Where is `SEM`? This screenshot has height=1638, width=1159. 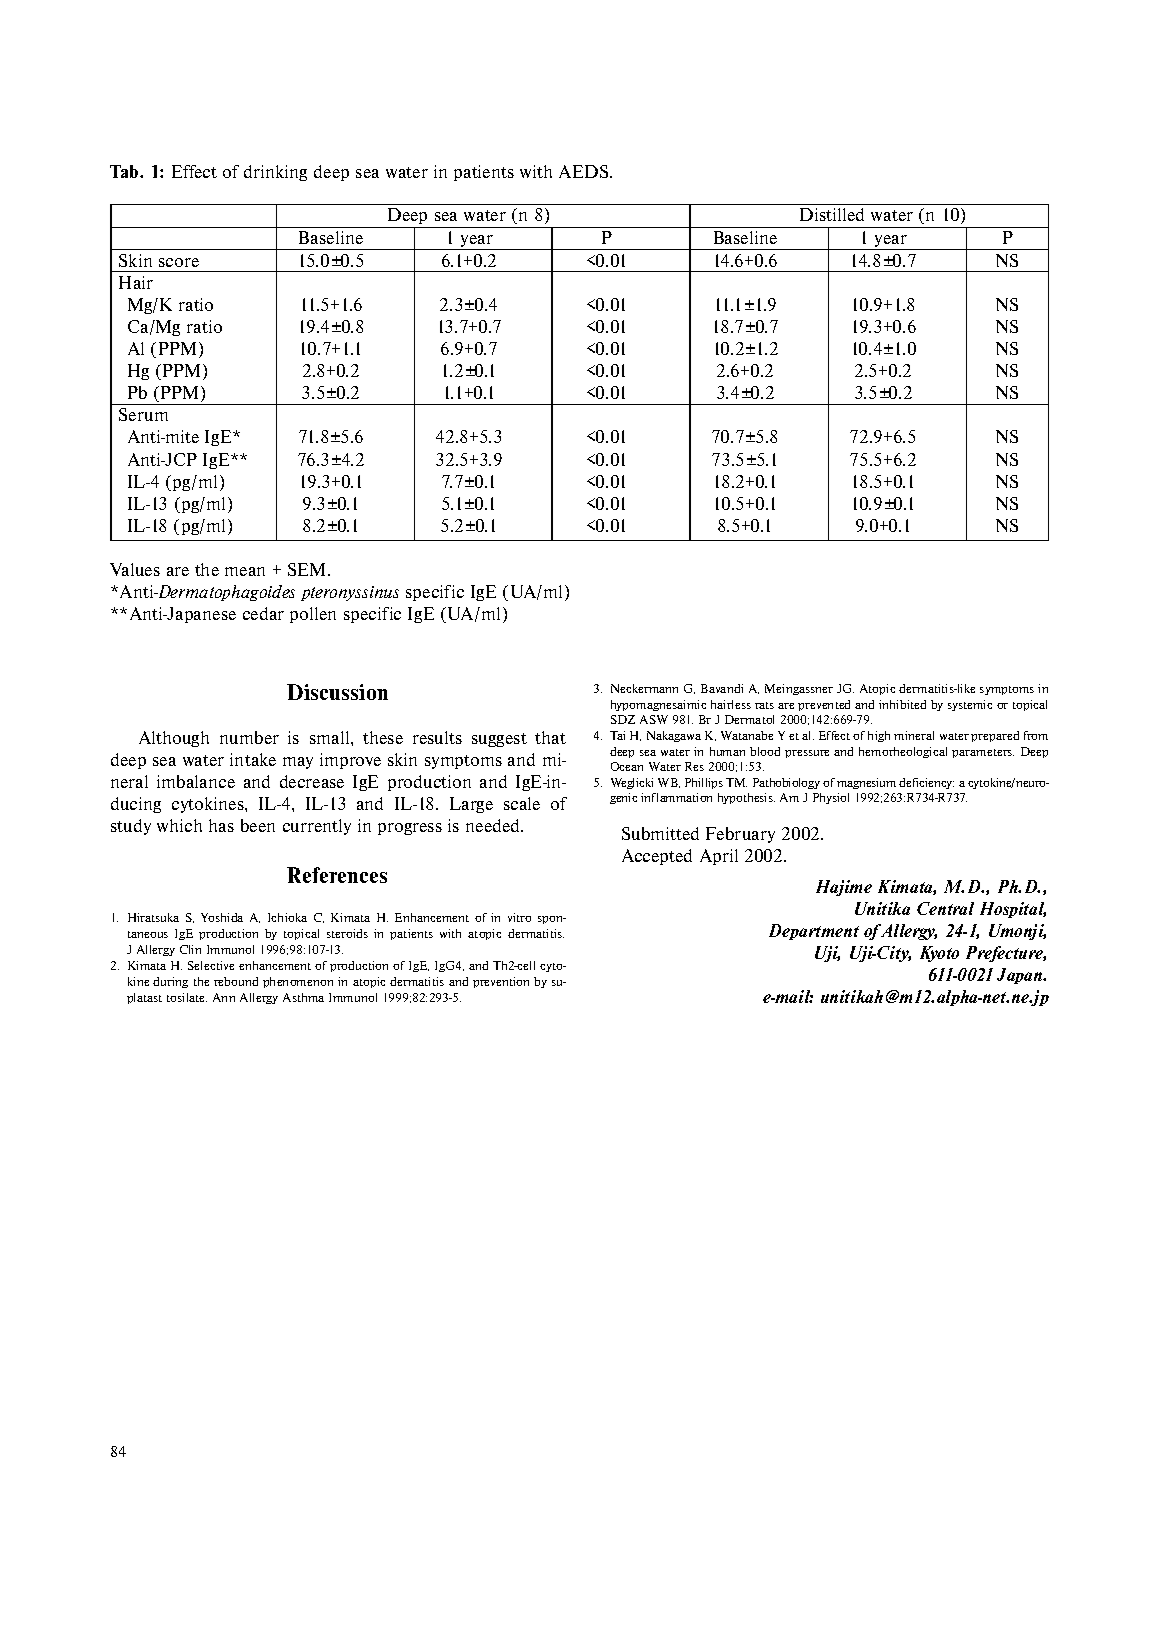
SEM is located at coordinates (308, 569).
